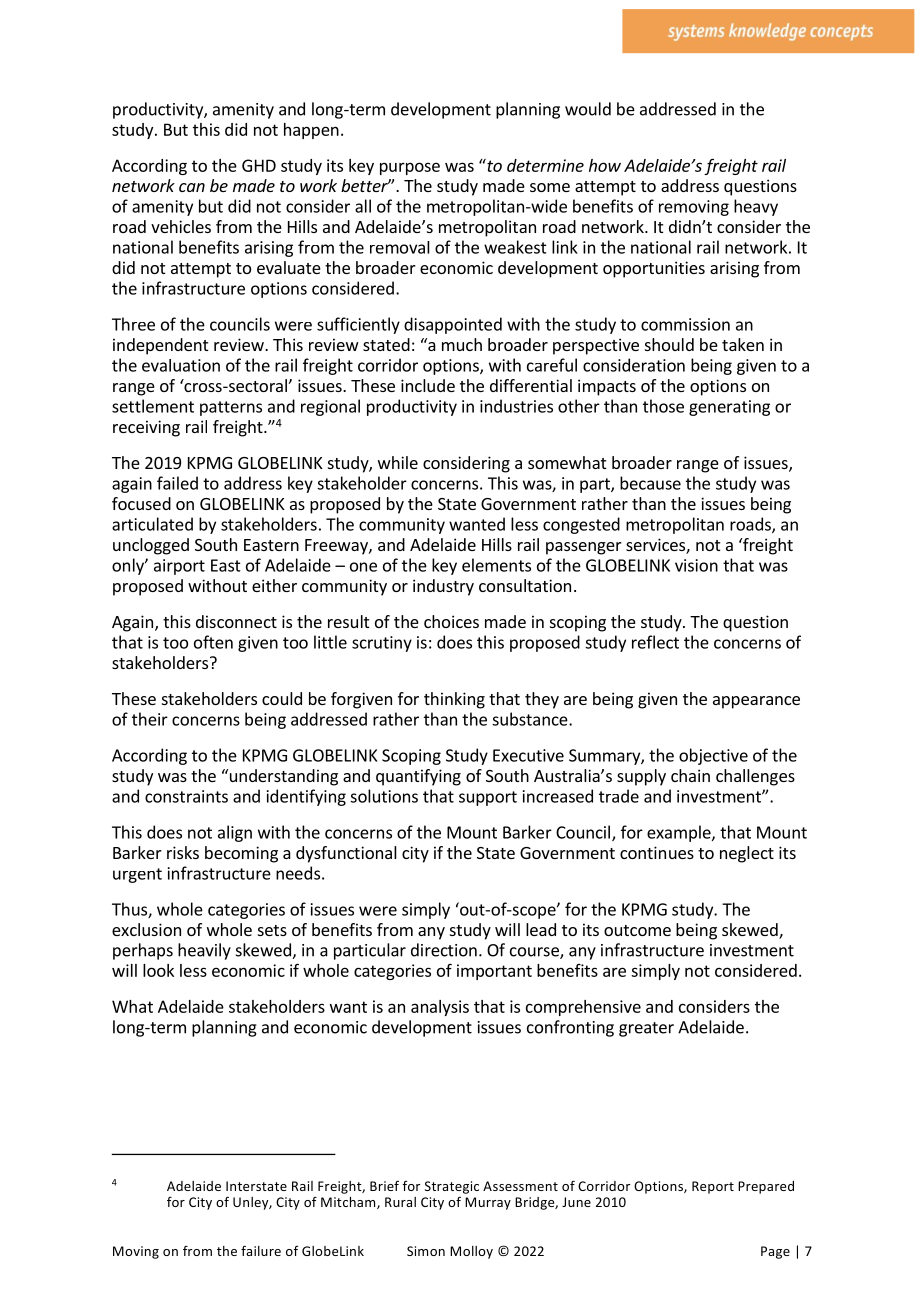  What do you see at coordinates (192, 187) in the document?
I see `can` at bounding box center [192, 187].
